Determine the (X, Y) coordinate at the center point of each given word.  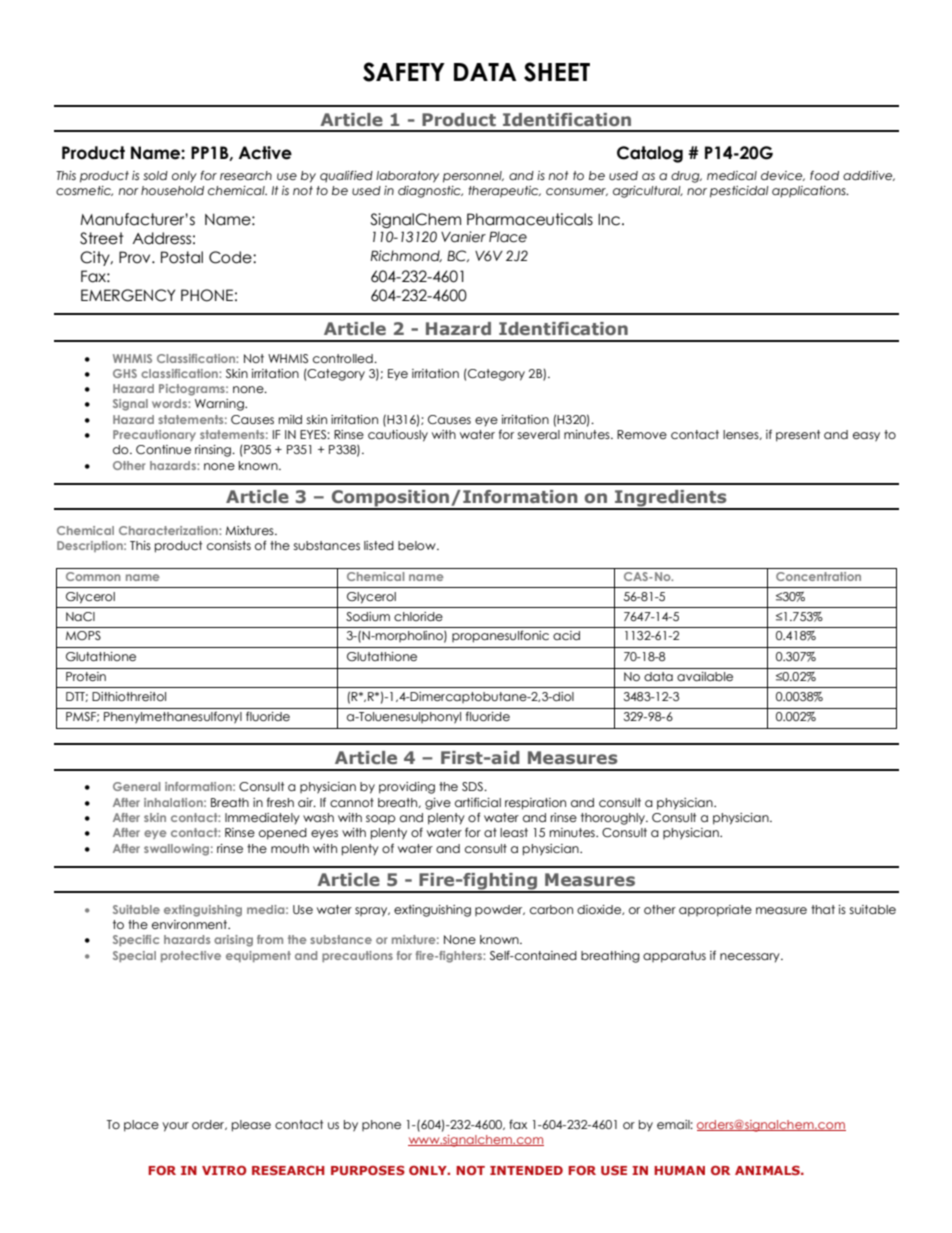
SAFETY (404, 72)
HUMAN (679, 1170)
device (783, 176)
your (175, 1127)
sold (155, 175)
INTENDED (526, 1170)
